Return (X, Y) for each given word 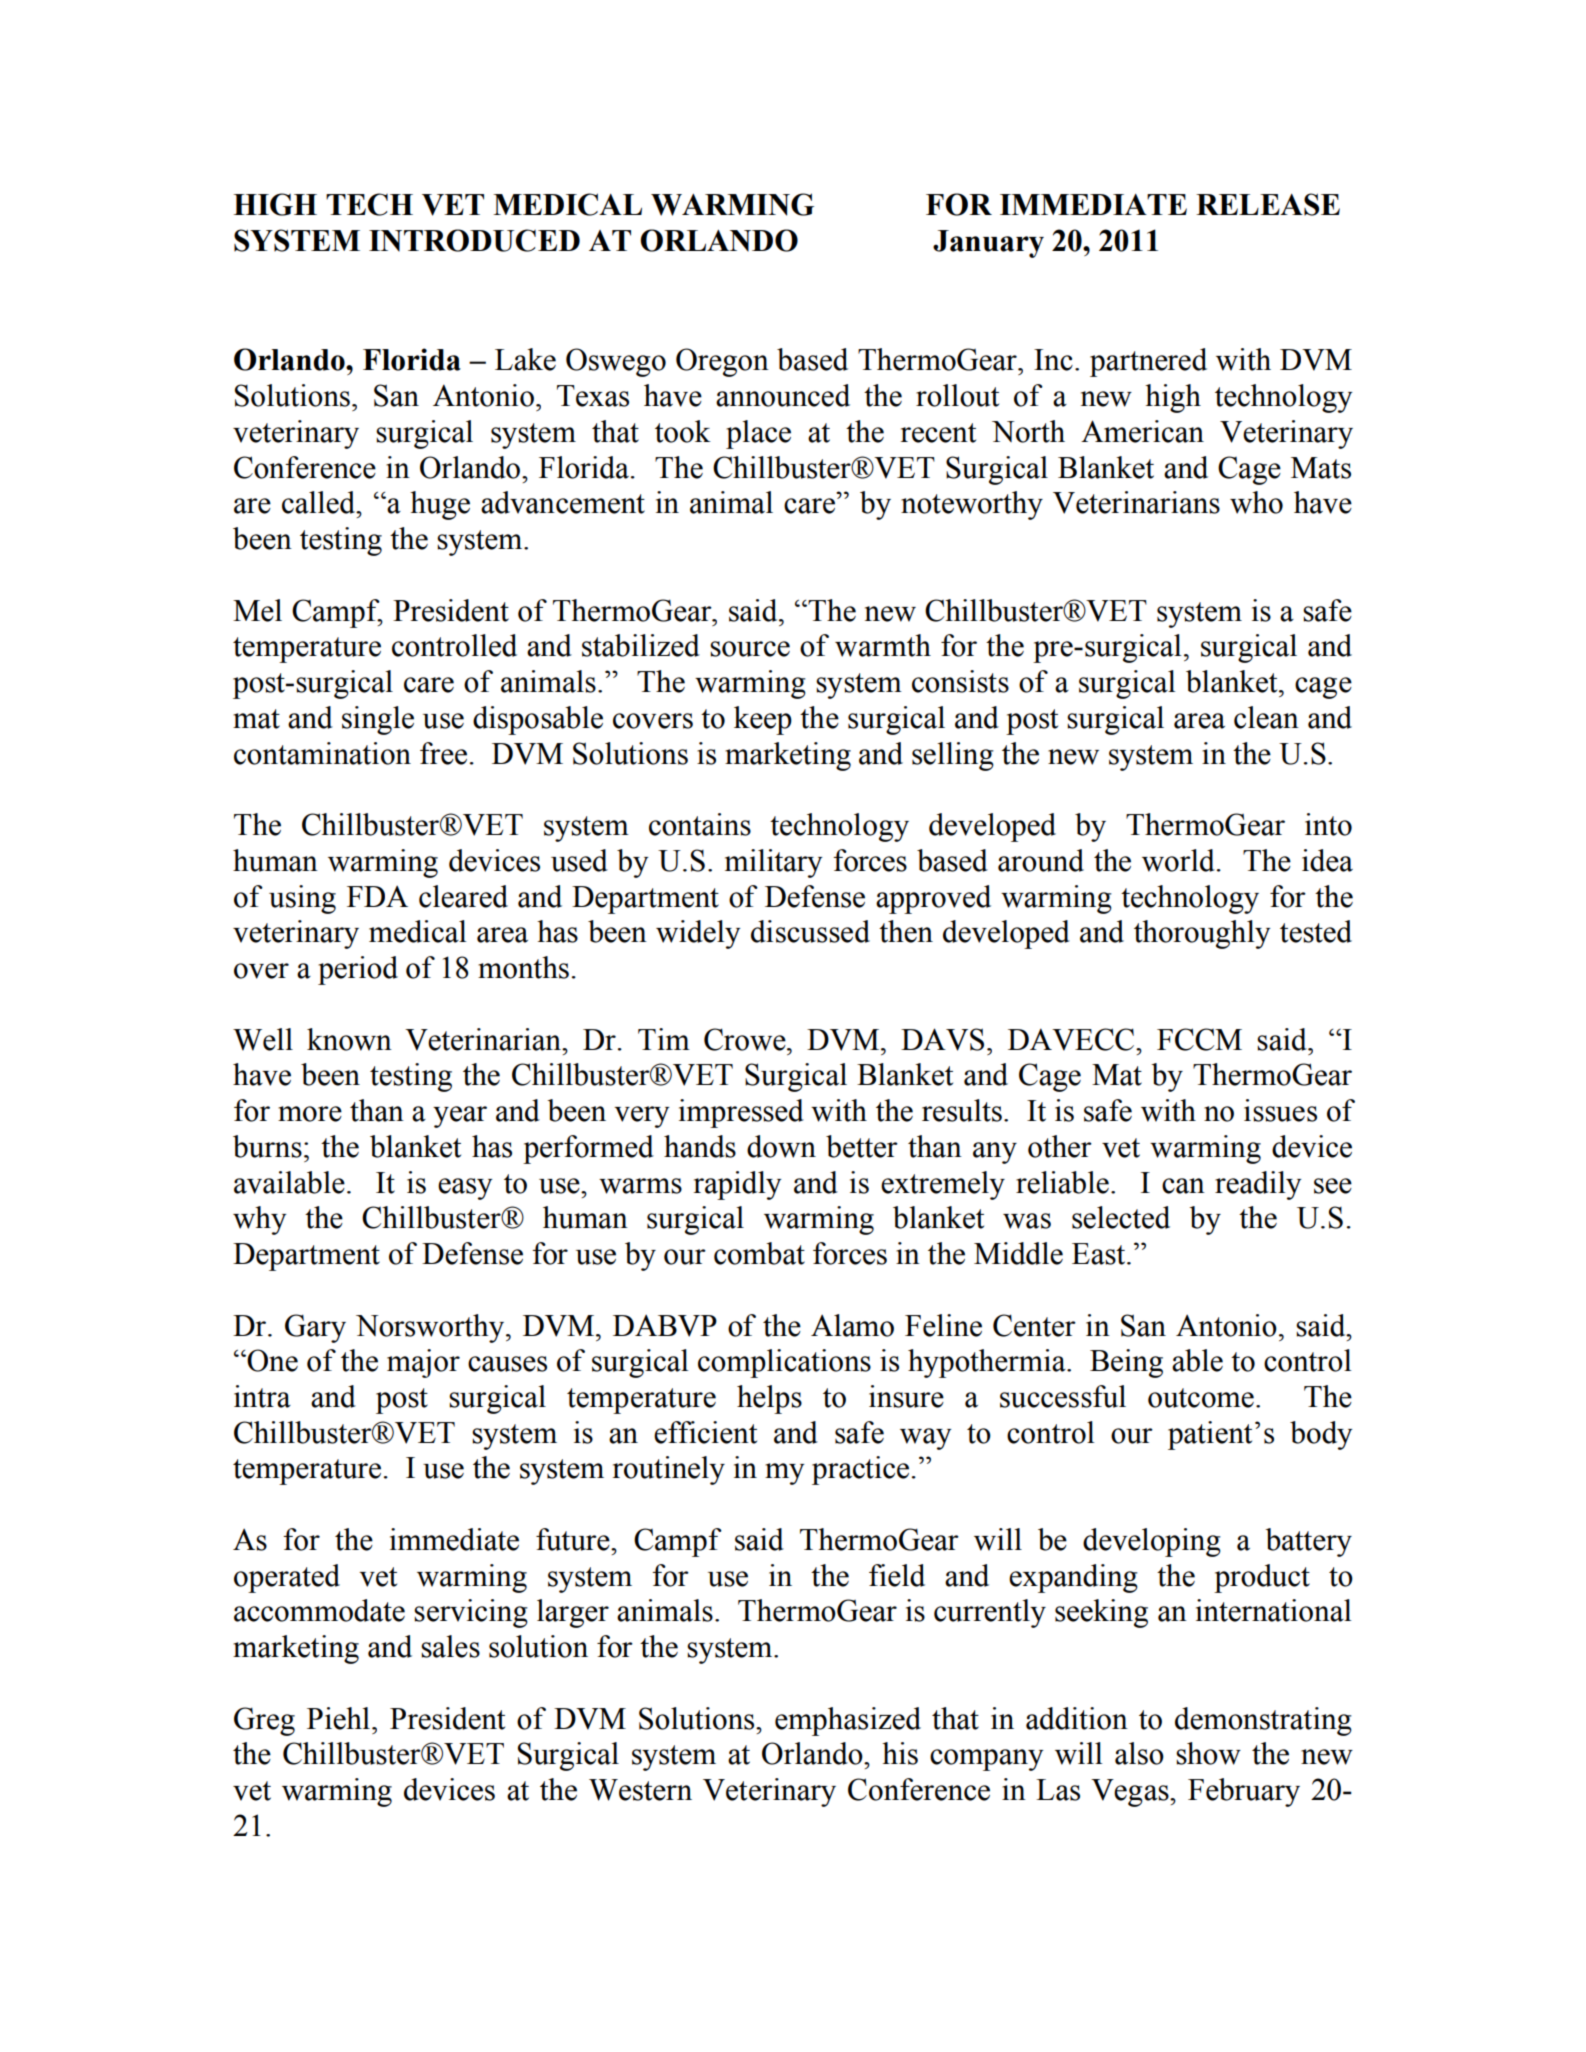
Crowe (746, 1039)
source (750, 649)
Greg (264, 1721)
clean (1266, 717)
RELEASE (1268, 204)
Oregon (722, 362)
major (423, 1363)
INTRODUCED (474, 240)
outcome (1201, 1398)
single (378, 720)
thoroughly (1202, 934)
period (358, 970)
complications (784, 1363)
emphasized (848, 1721)
